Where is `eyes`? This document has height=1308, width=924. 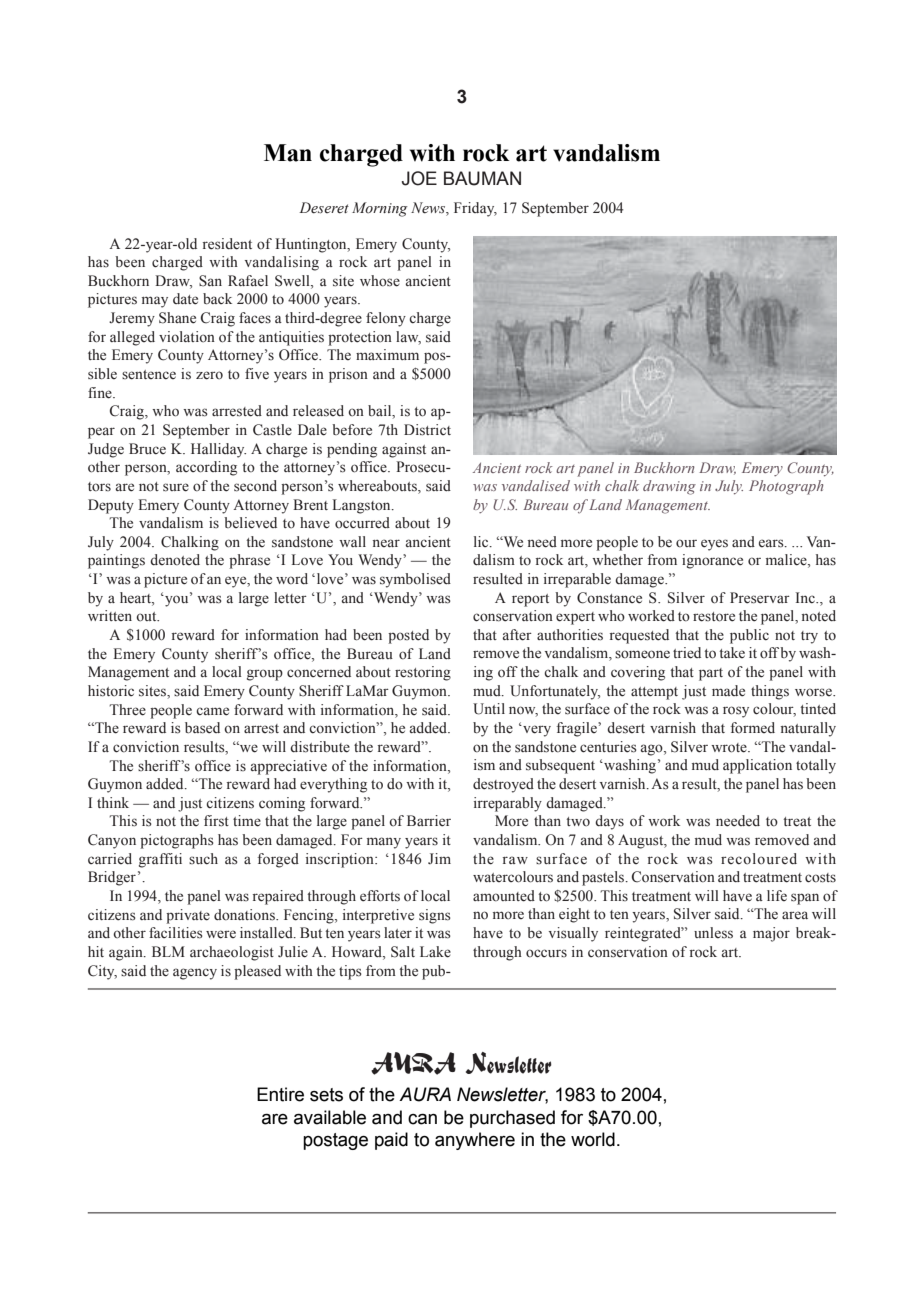 eyes is located at coordinates (714, 545).
